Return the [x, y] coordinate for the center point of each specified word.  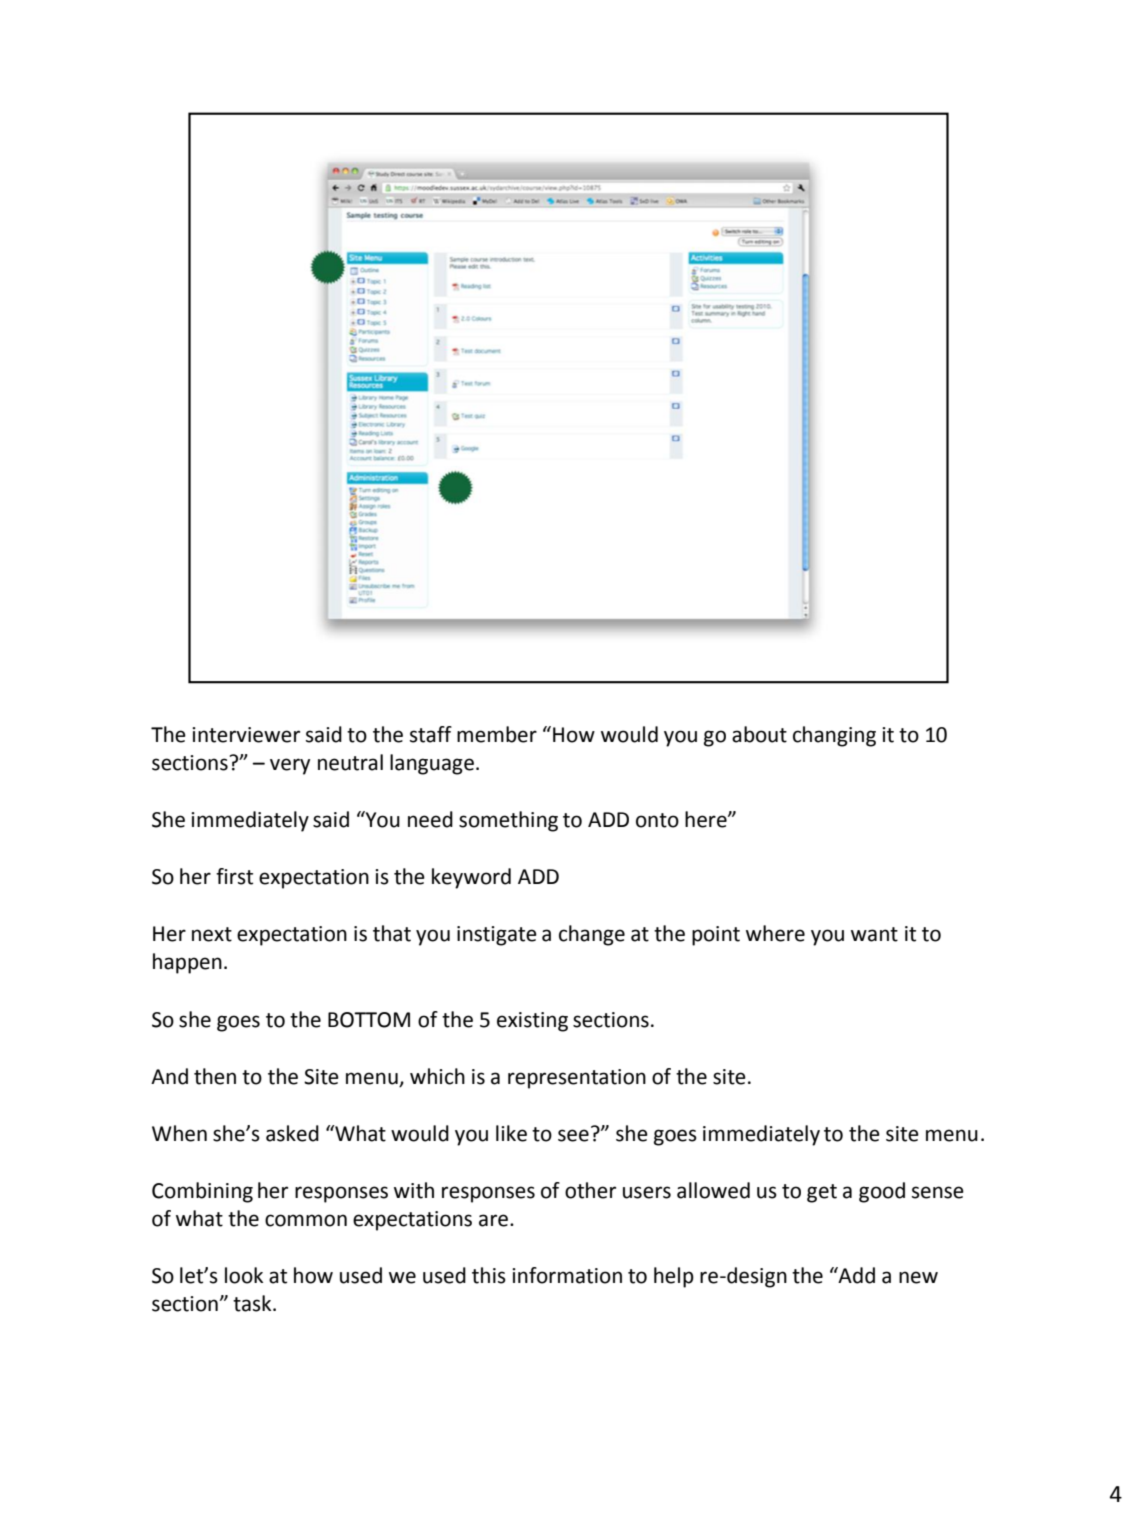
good [882, 1192]
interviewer [246, 735]
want [874, 934]
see [573, 1135]
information [567, 1275]
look [244, 1275]
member [497, 734]
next [212, 934]
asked [292, 1133]
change [592, 935]
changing [834, 736]
